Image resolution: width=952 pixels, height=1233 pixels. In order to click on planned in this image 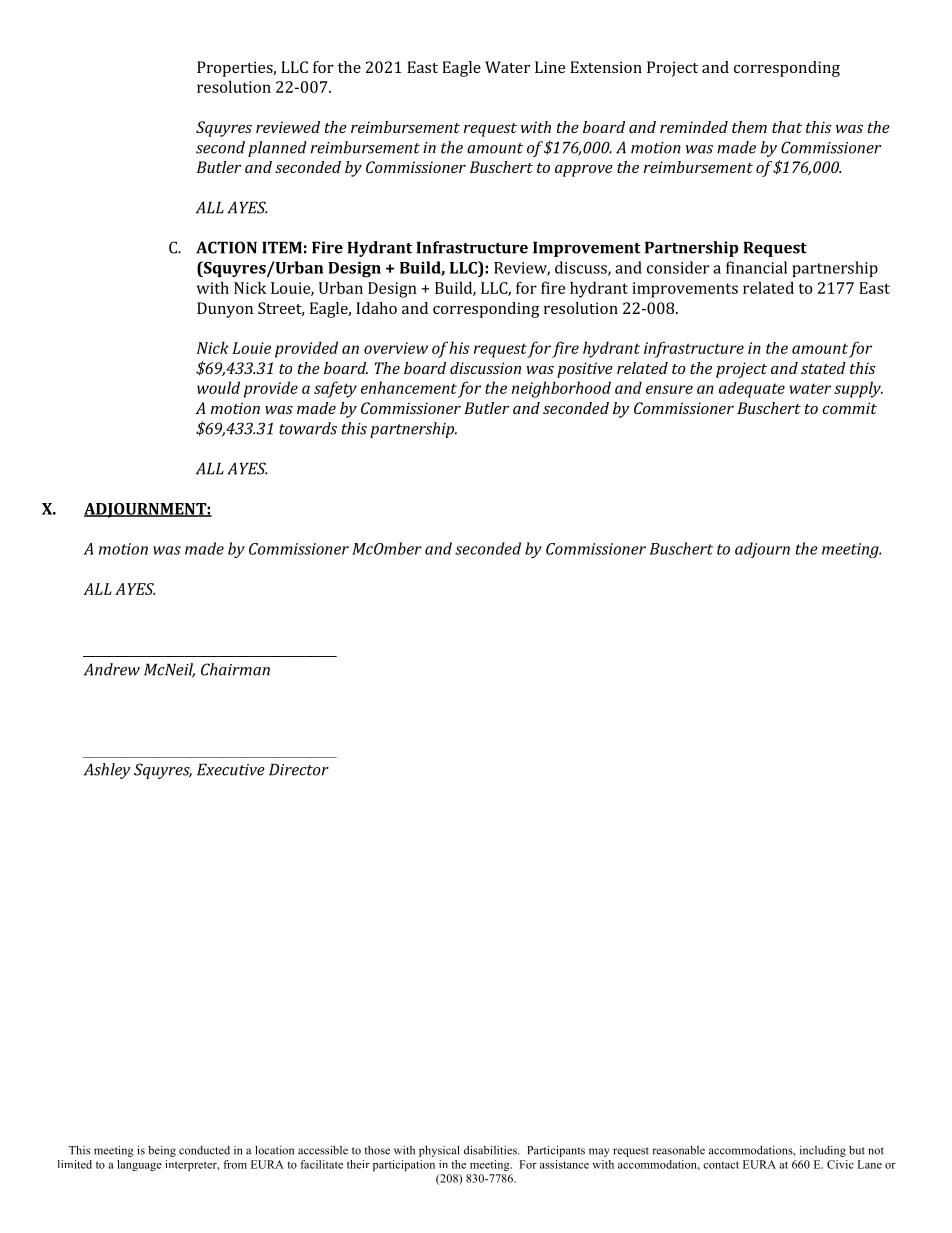, I will do `click(277, 149)`.
